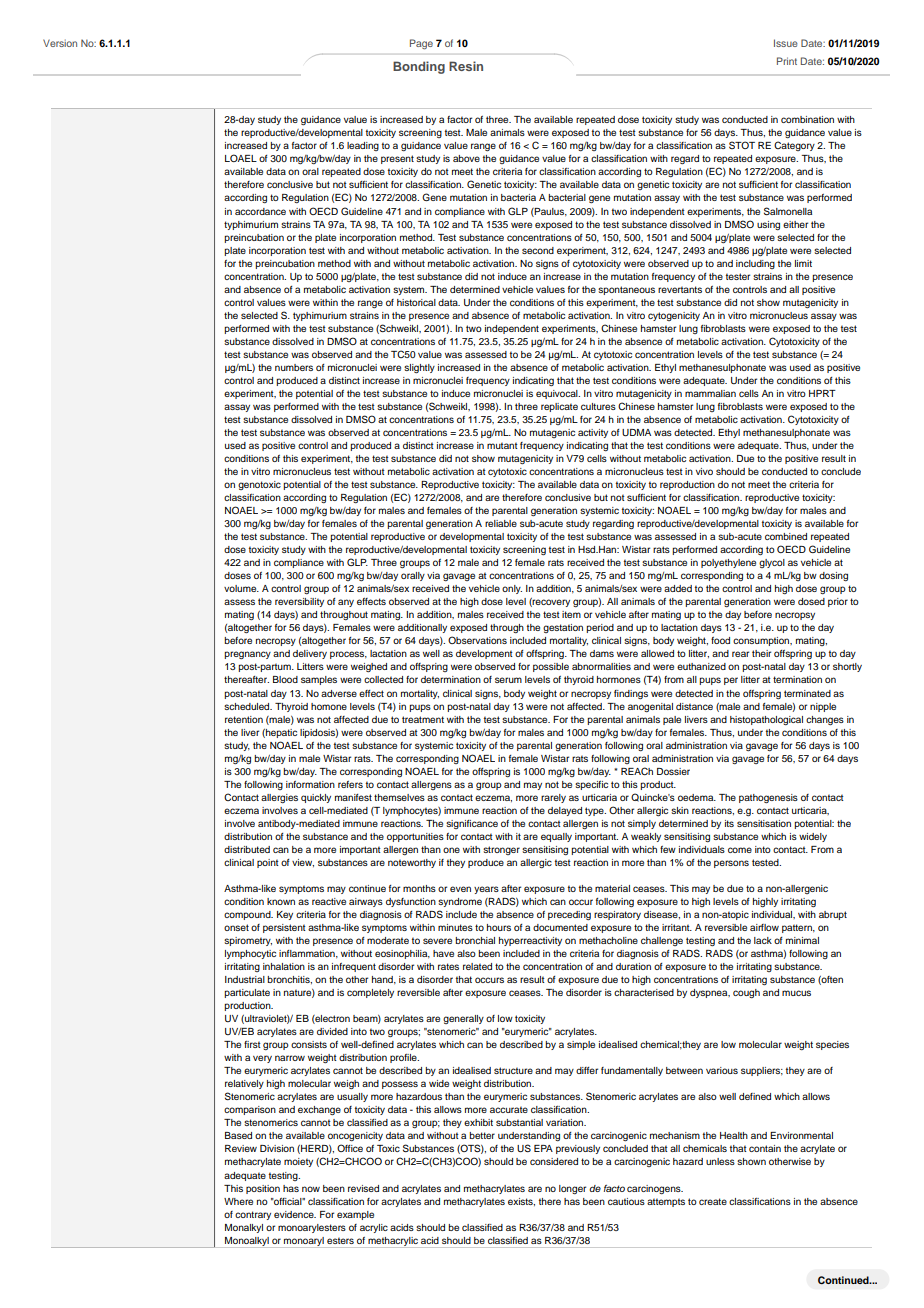  I want to click on accordance, so click(260, 211).
